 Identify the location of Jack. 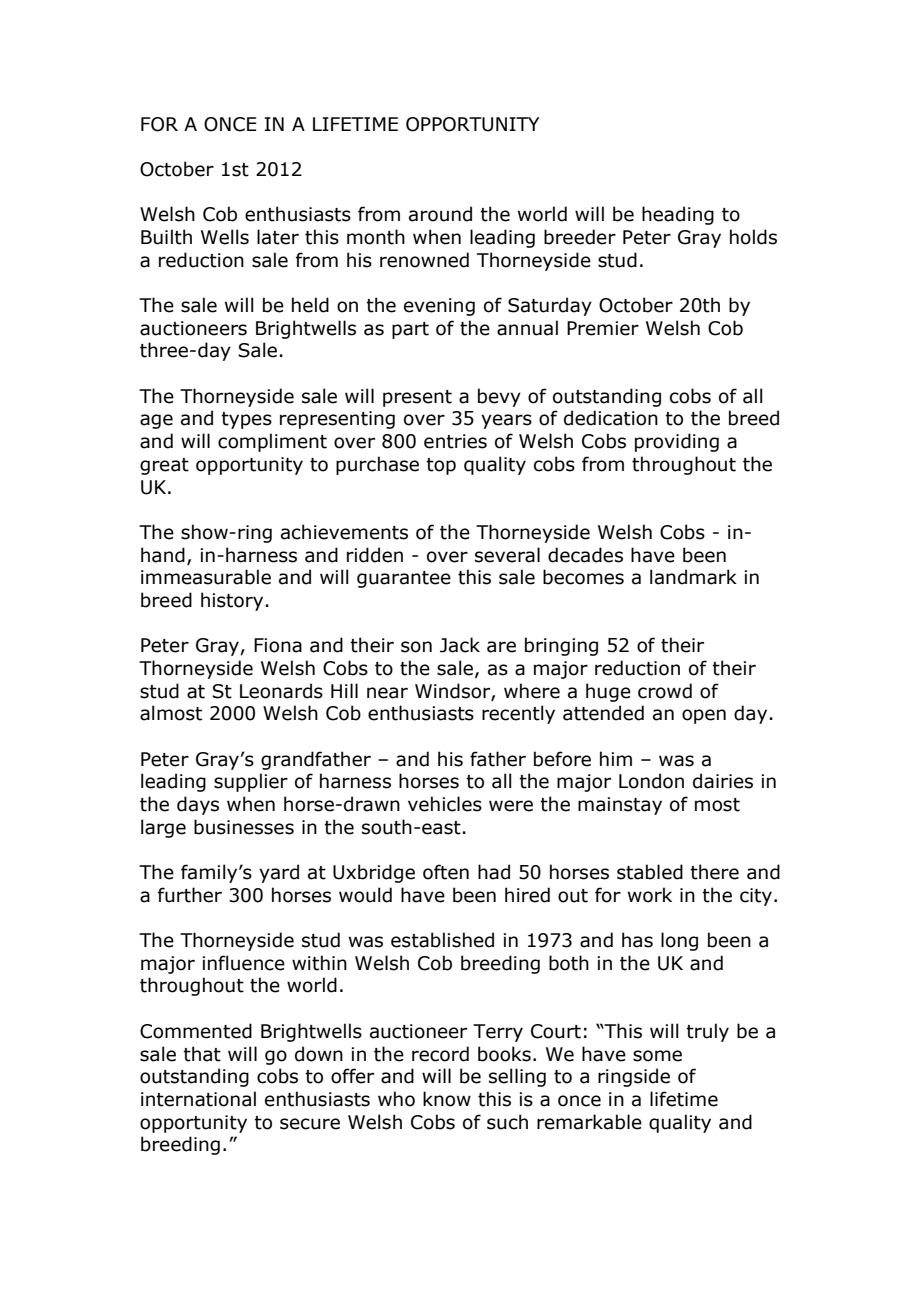
(460, 645).
